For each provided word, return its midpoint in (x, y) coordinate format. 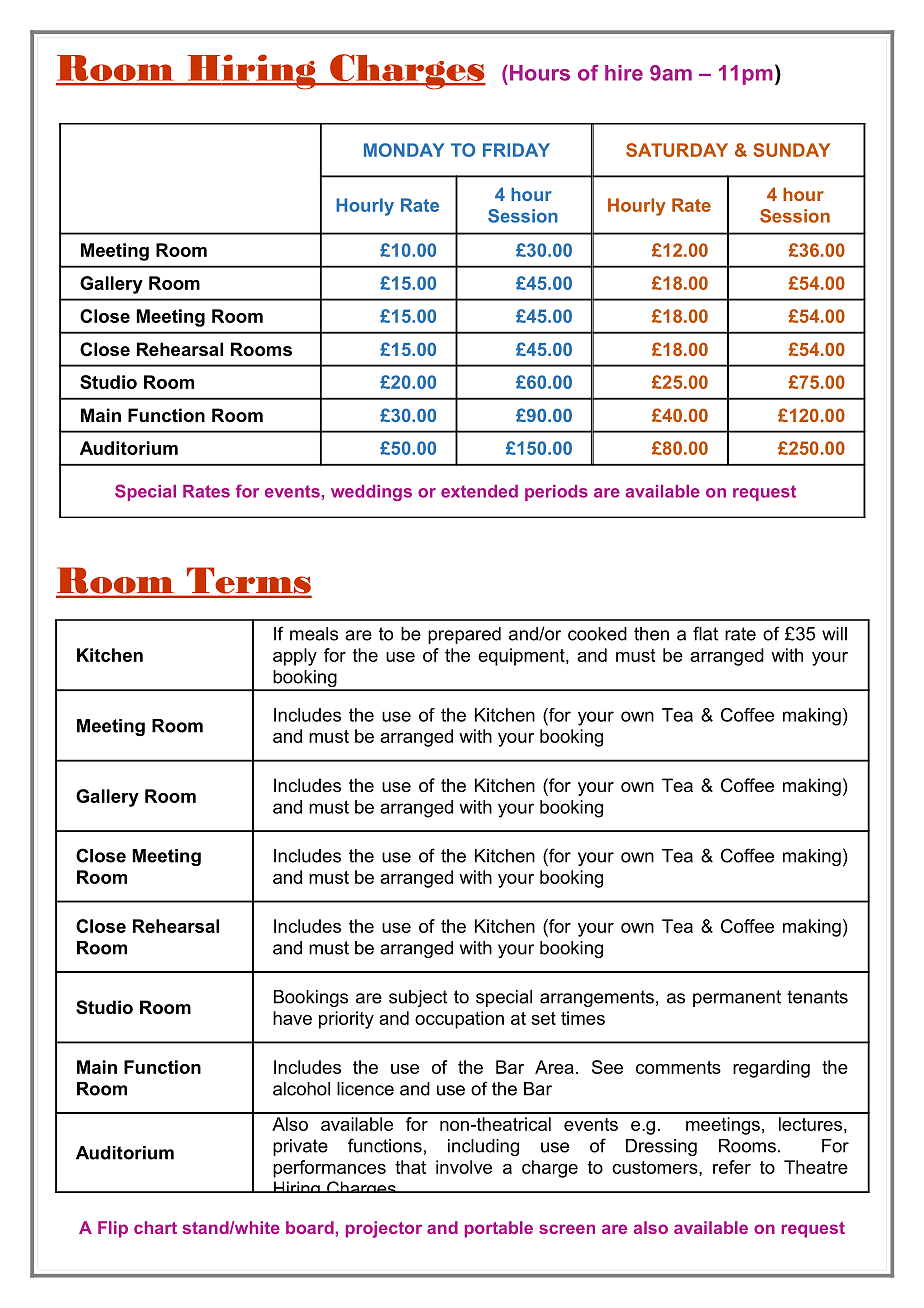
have (292, 1018)
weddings (371, 493)
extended (479, 491)
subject (418, 998)
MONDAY (404, 150)
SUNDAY (791, 150)
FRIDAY (516, 150)
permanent (737, 998)
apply (295, 657)
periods (556, 493)
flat (705, 633)
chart (155, 1227)
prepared (464, 635)
